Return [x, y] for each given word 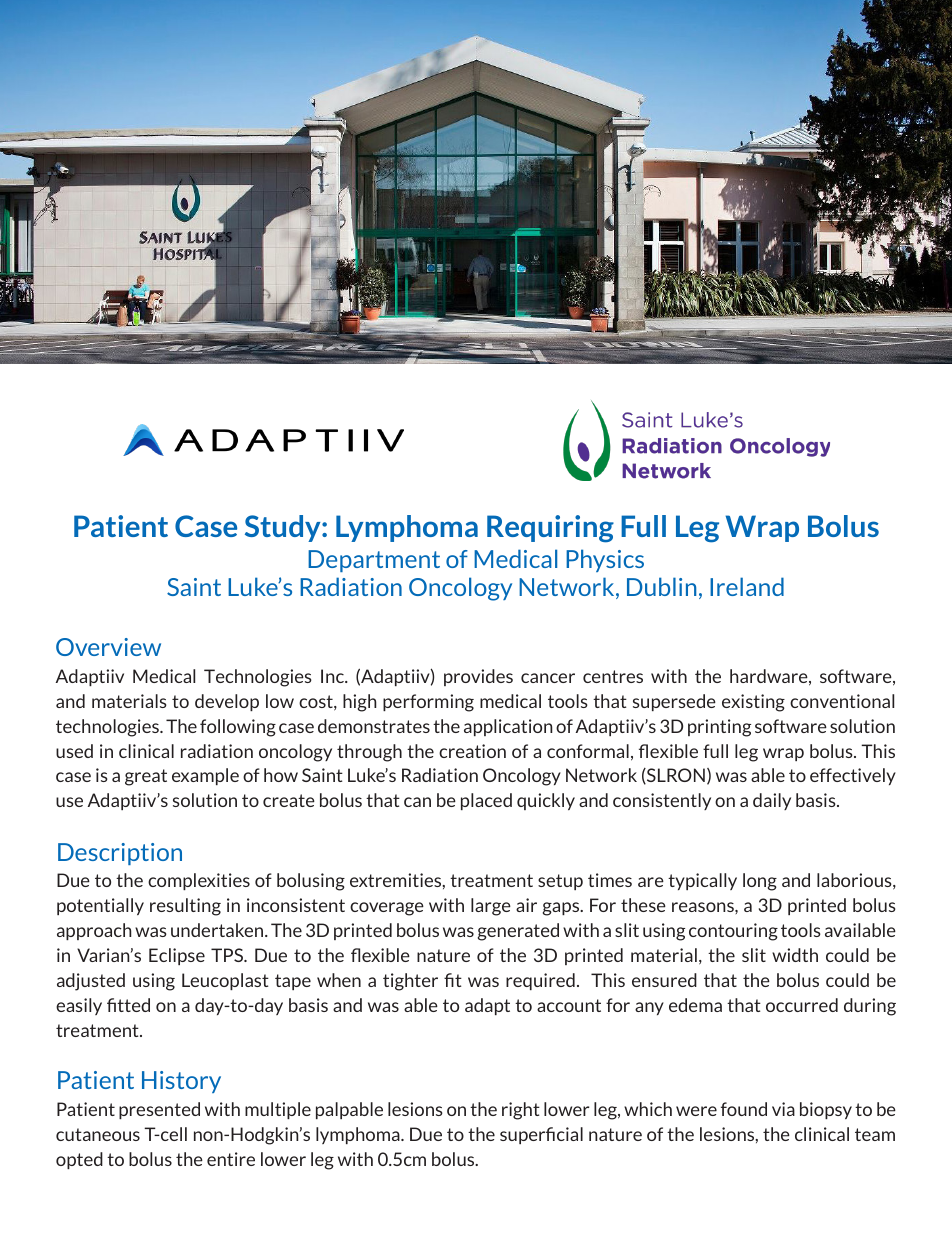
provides [478, 677]
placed [486, 801]
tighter [410, 982]
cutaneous [98, 1134]
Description [120, 854]
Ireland [747, 586]
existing [753, 703]
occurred [802, 1005]
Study [284, 528]
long [760, 882]
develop [227, 702]
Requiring [550, 529]
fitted [128, 1005]
